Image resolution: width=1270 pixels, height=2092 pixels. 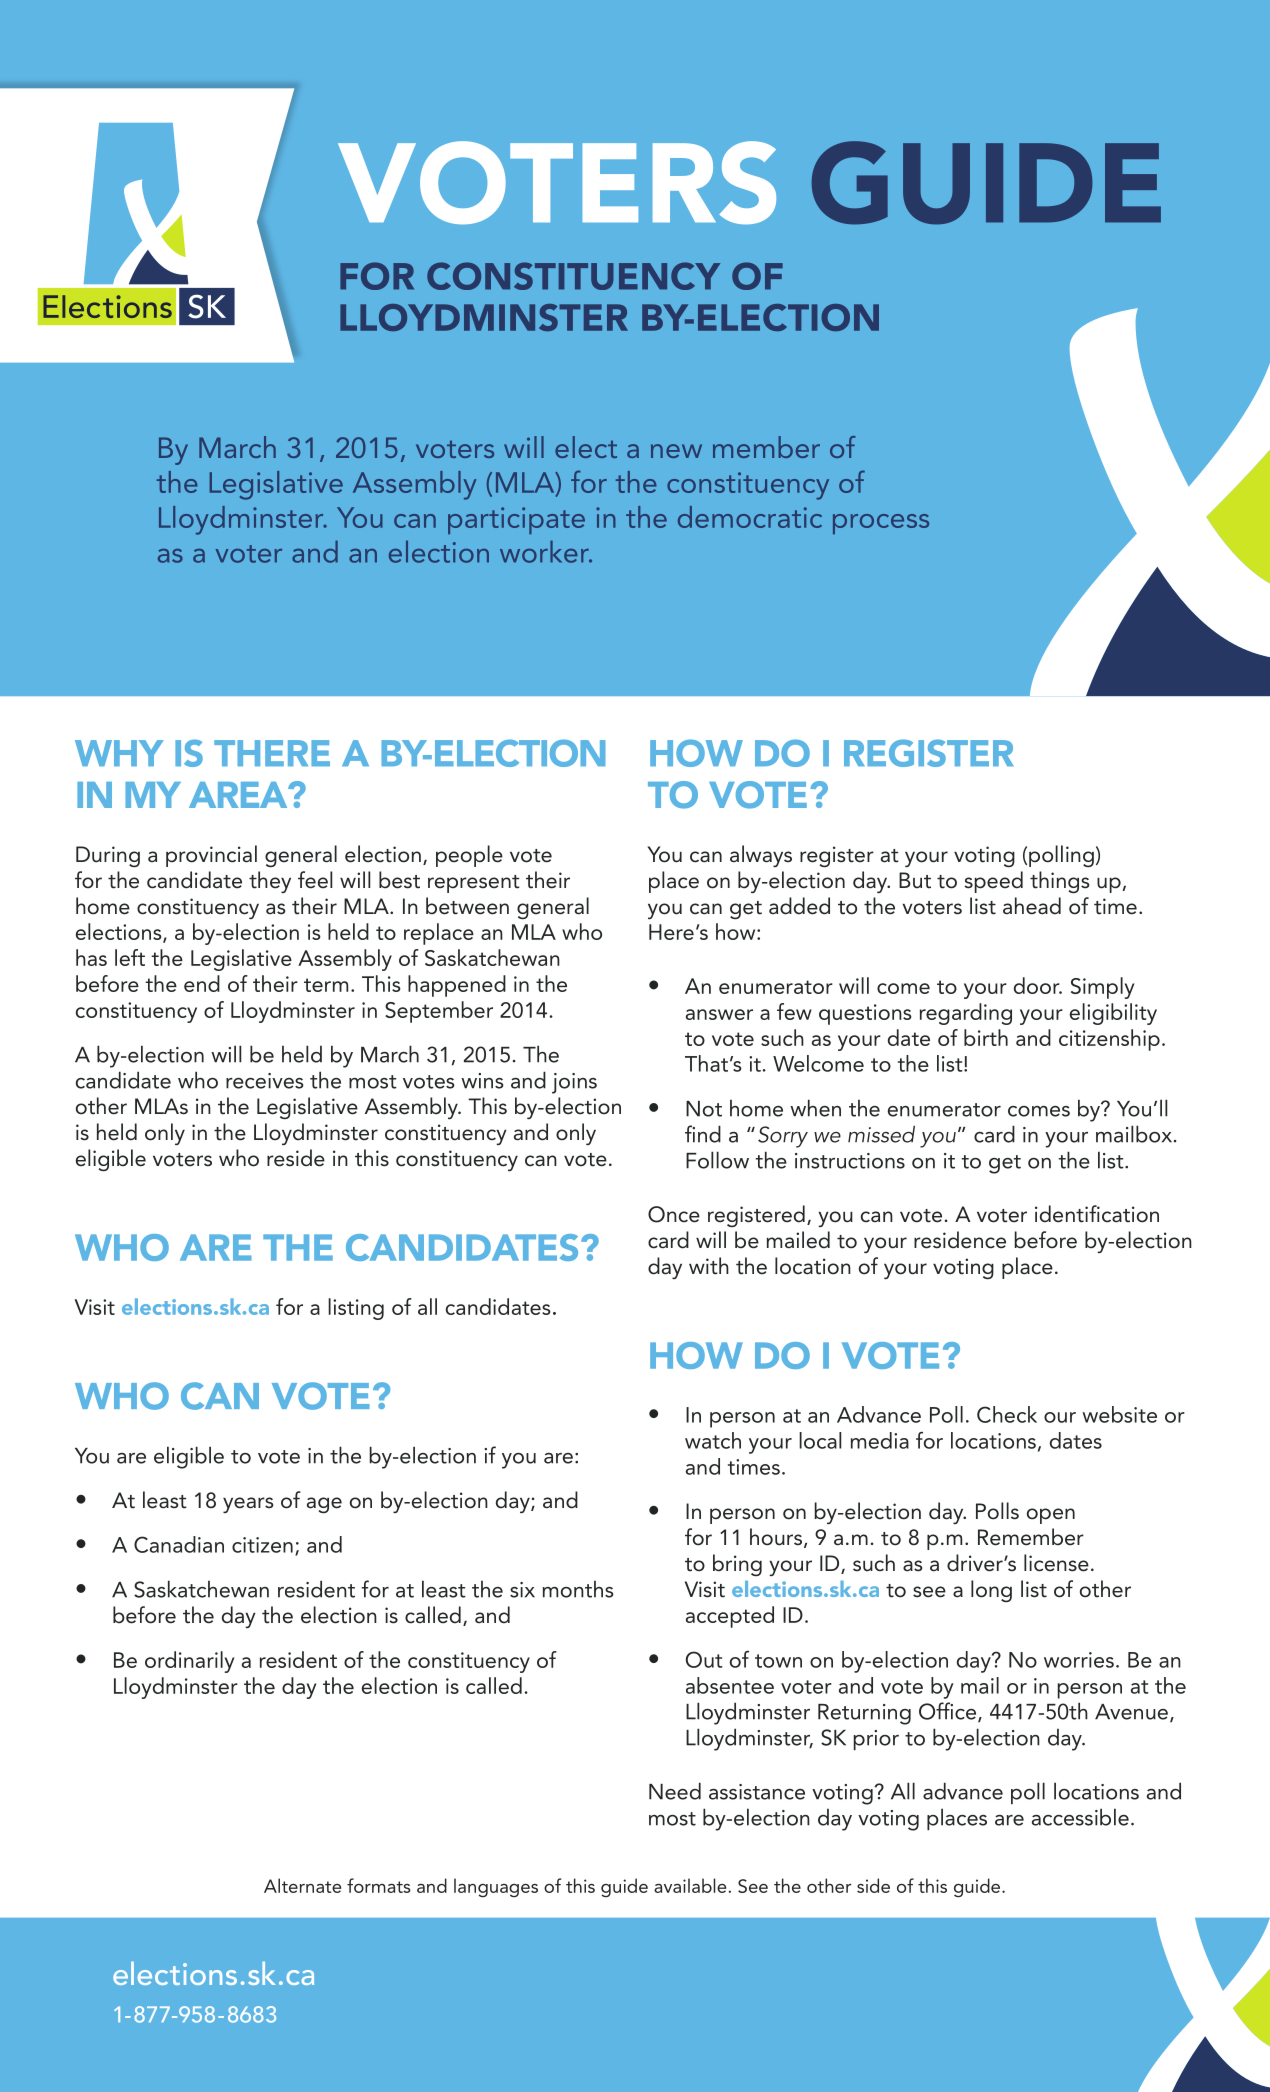 I want to click on end, so click(x=202, y=983).
